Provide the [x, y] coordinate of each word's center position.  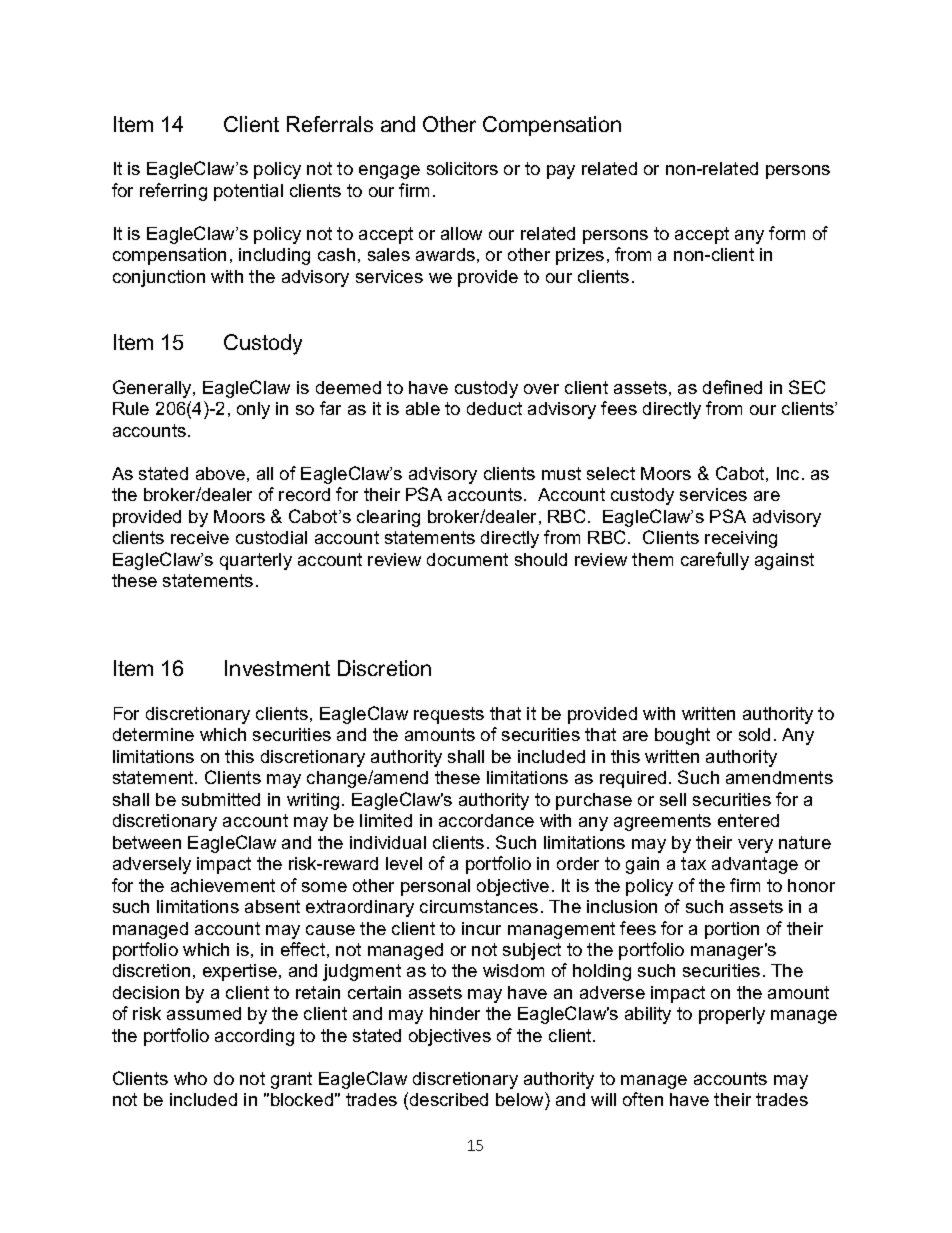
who [190, 1078]
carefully [715, 561]
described [449, 1099]
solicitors [462, 168]
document [467, 559]
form [787, 233]
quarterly [256, 561]
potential [248, 192]
